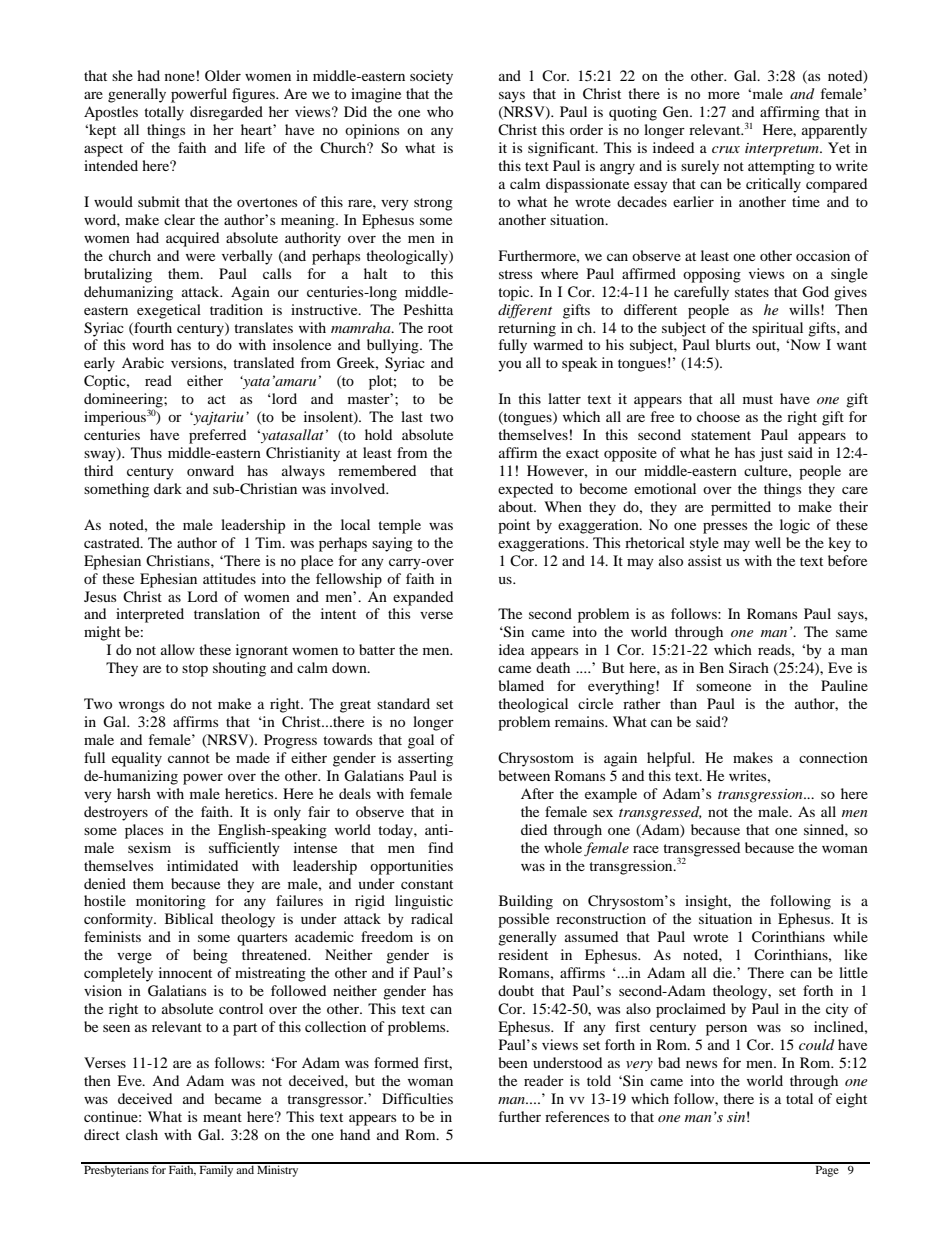 Image resolution: width=952 pixels, height=1233 pixels. What do you see at coordinates (510, 366) in the document?
I see `you` at bounding box center [510, 366].
